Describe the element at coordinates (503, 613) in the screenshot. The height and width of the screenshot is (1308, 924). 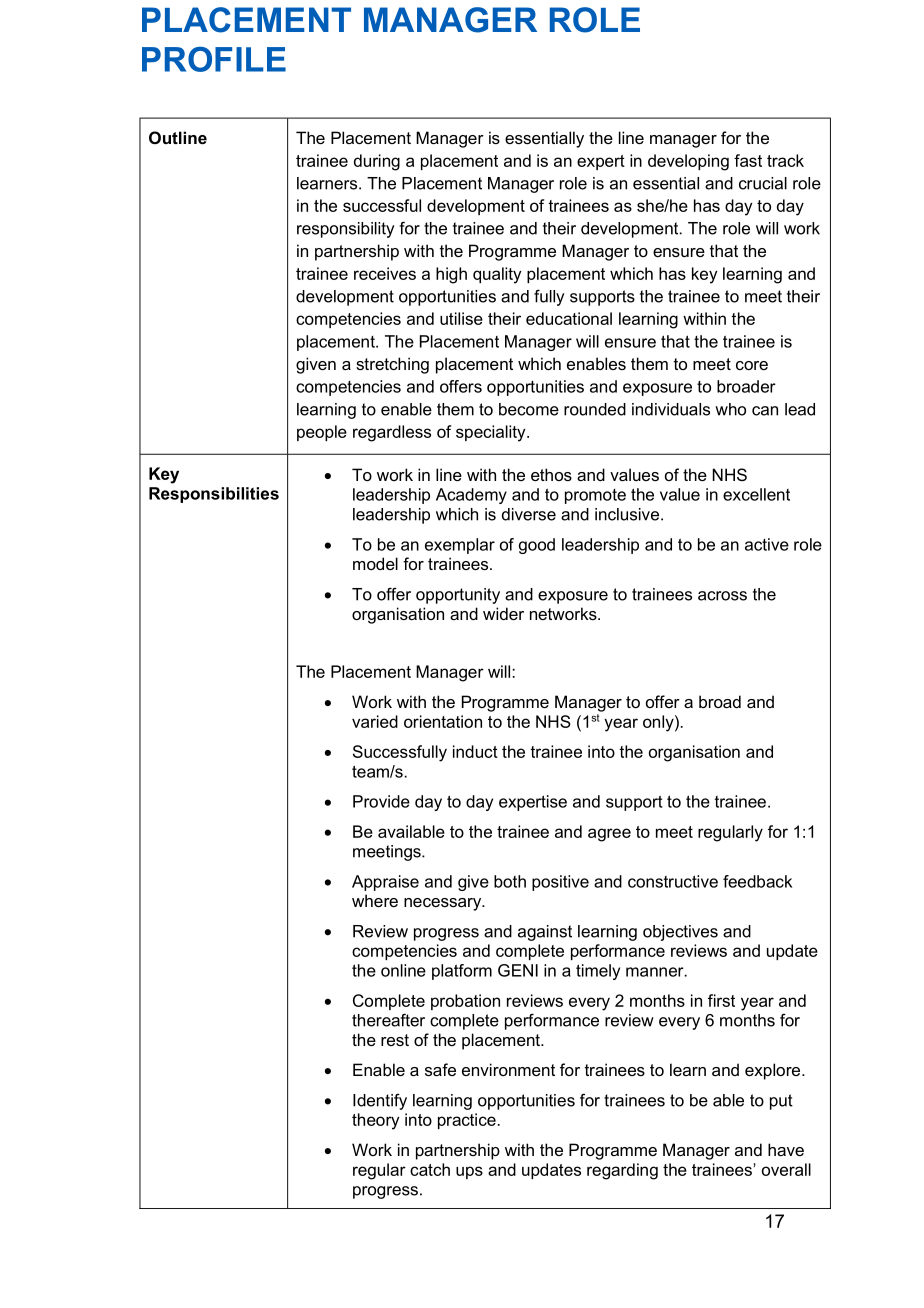
I see `wider` at that location.
